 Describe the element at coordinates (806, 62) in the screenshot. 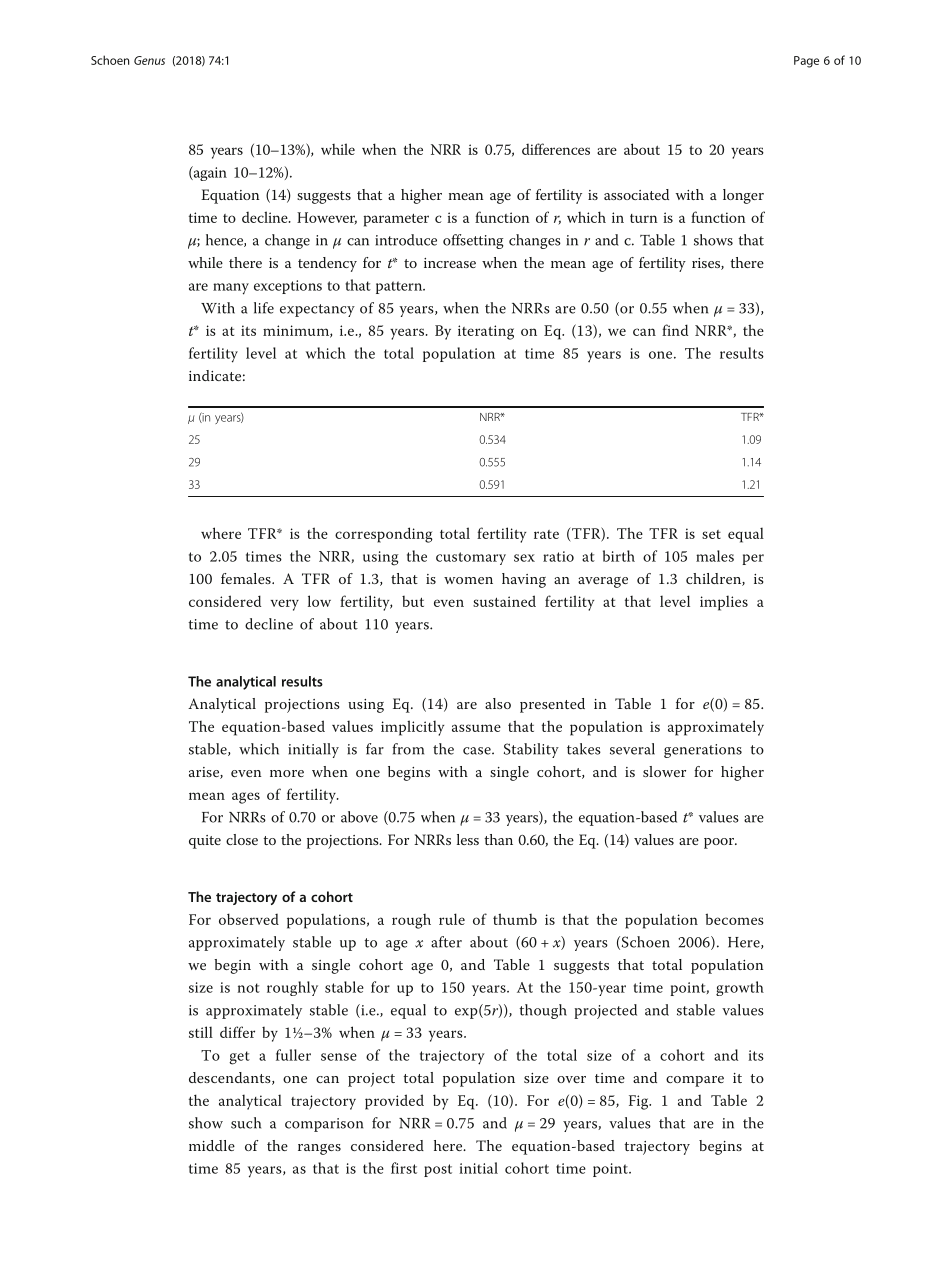

I see `Page` at that location.
